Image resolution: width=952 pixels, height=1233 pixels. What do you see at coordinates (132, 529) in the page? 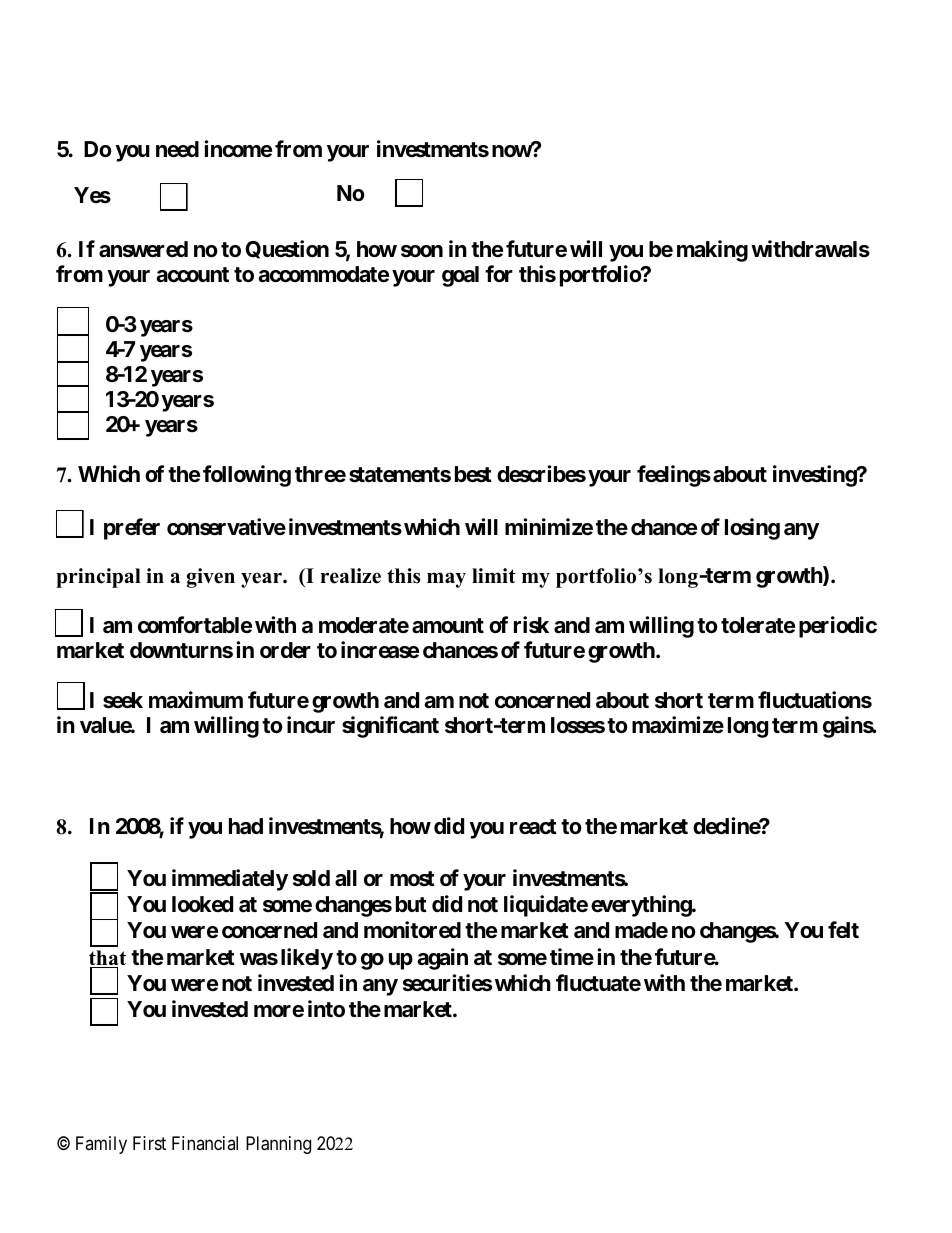
I see `prefer` at bounding box center [132, 529].
